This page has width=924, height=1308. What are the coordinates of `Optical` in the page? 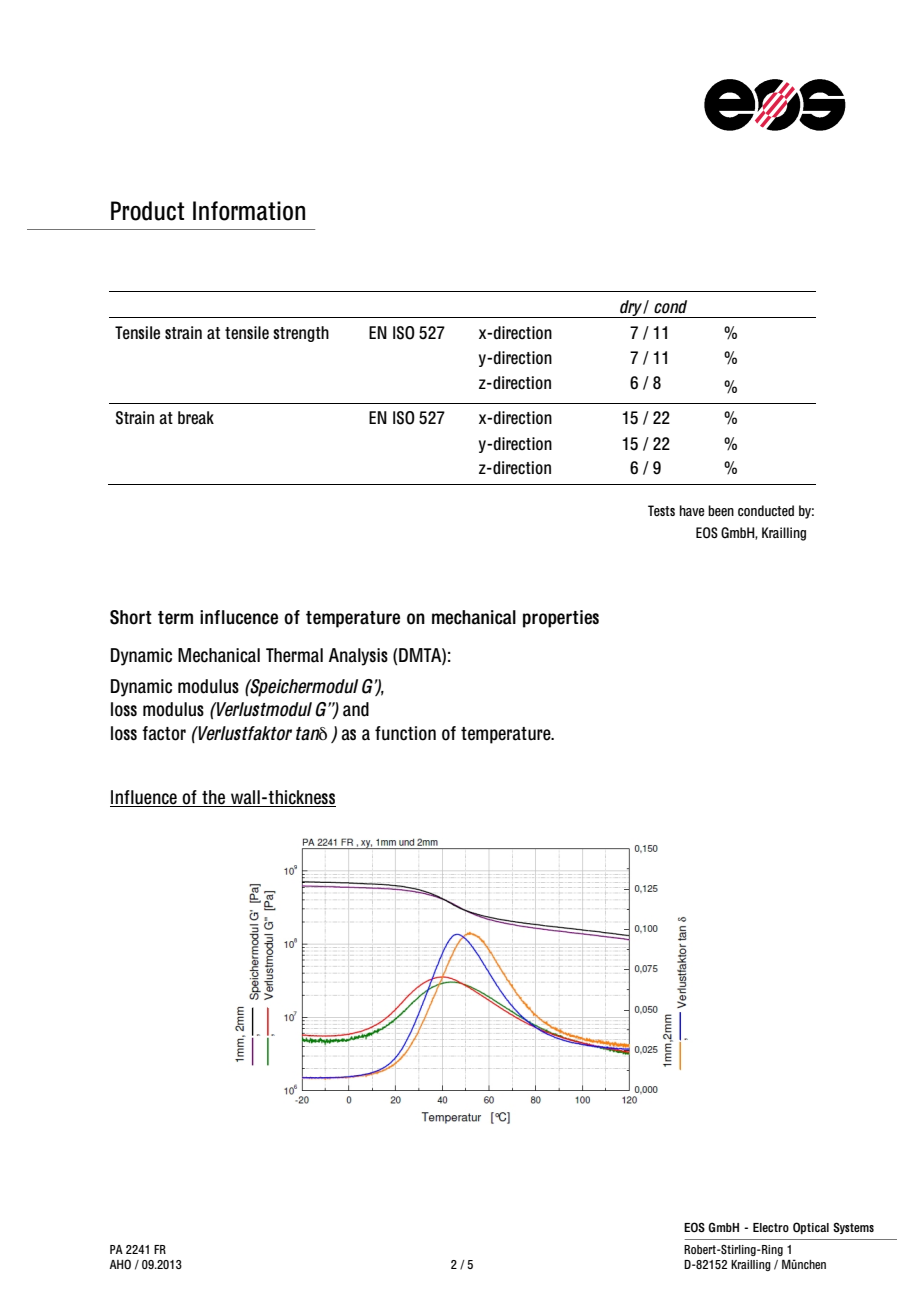 It's located at (811, 1228).
